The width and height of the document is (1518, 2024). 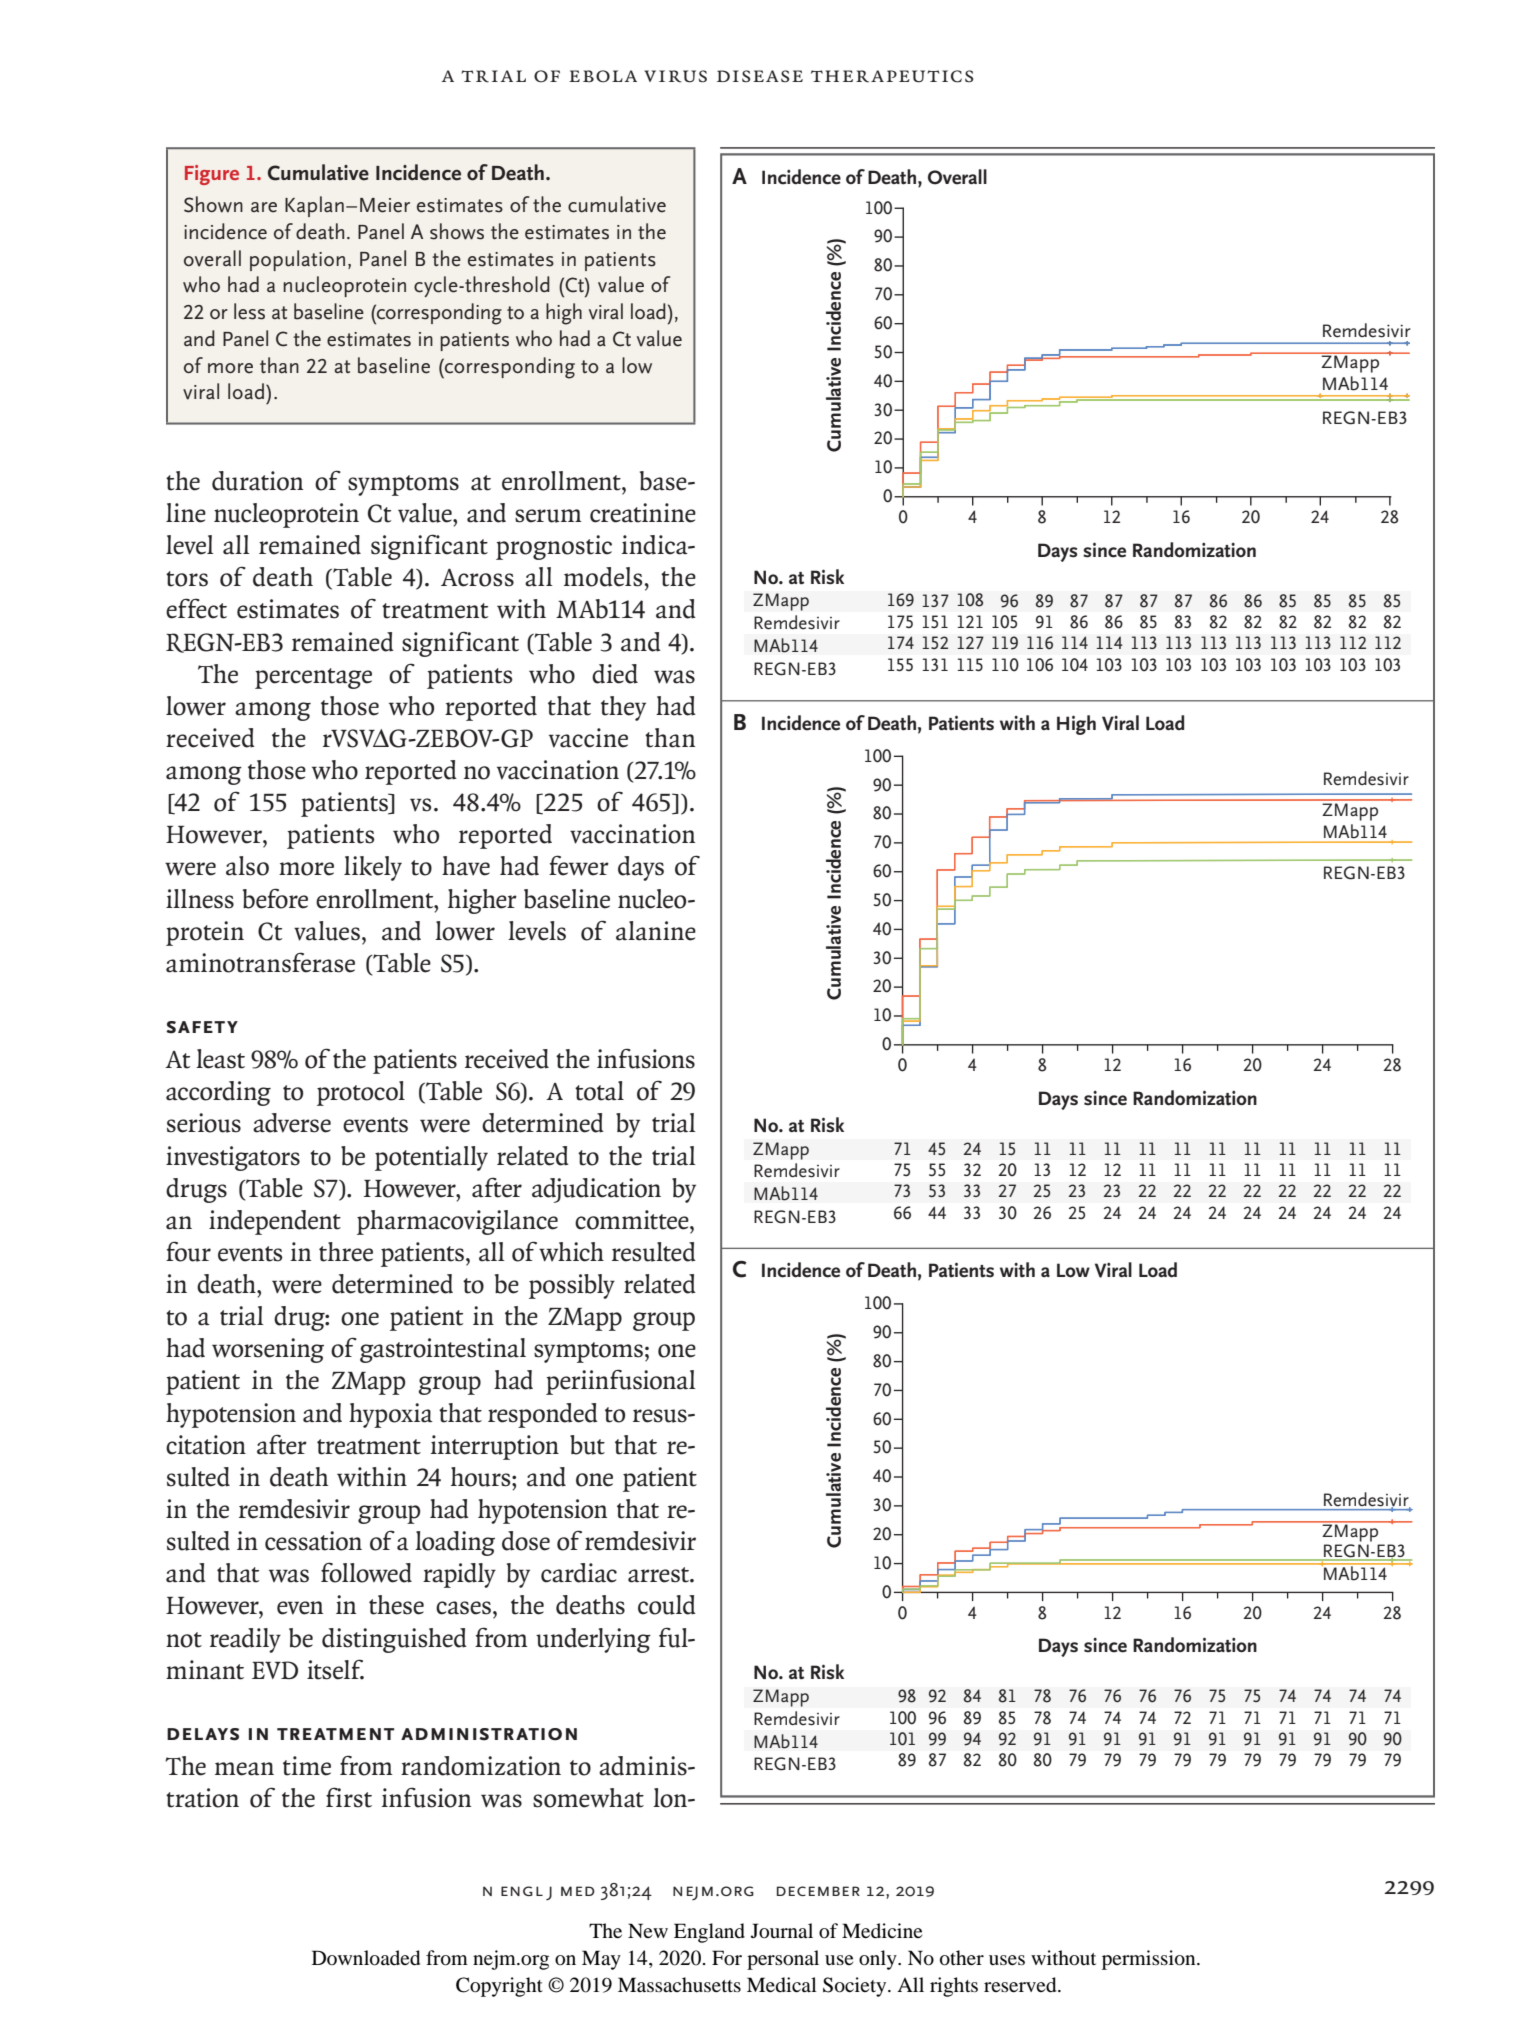 I want to click on are, so click(x=264, y=207).
